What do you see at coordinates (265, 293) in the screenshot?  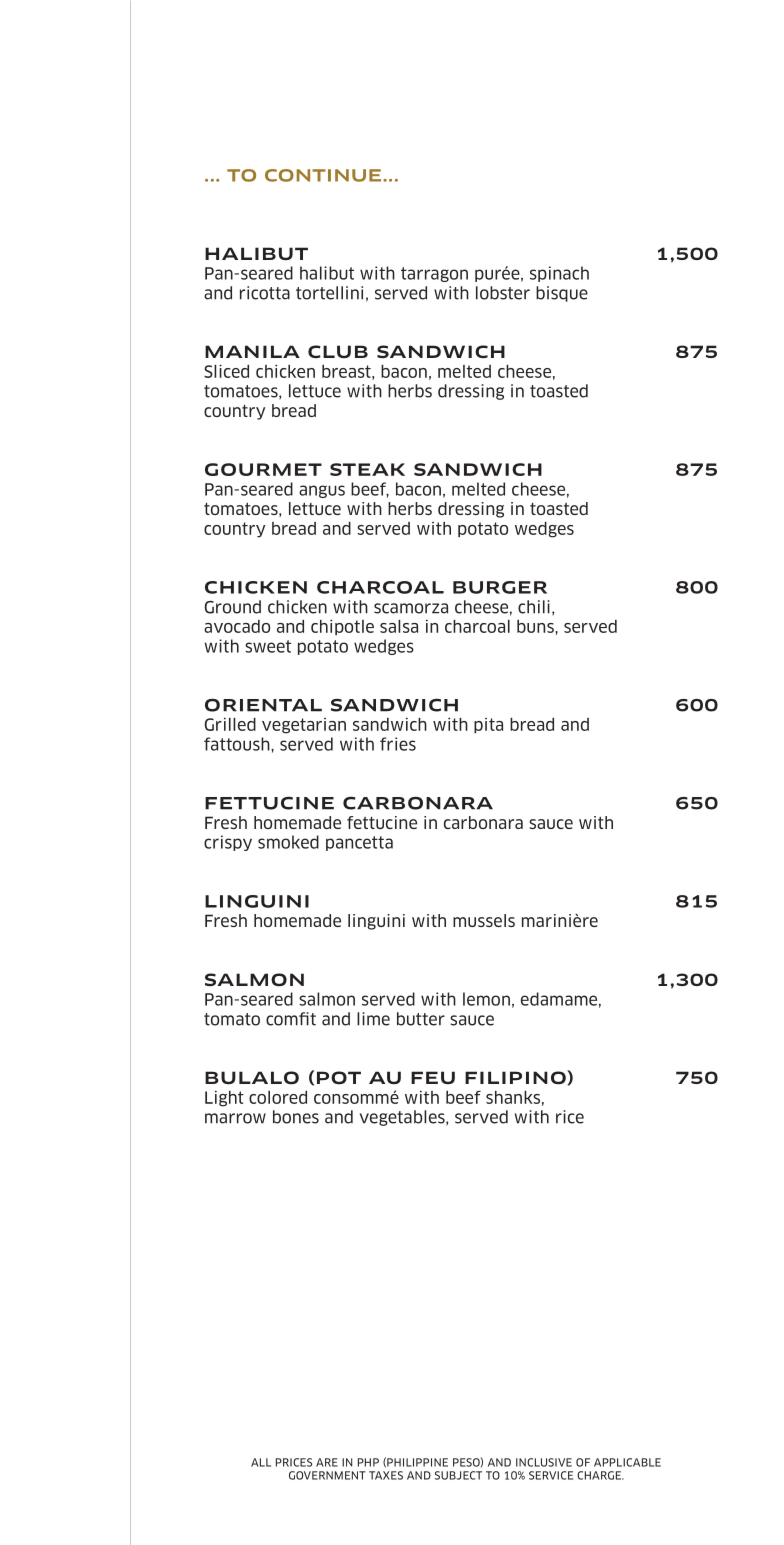 I see `ricotta` at bounding box center [265, 293].
